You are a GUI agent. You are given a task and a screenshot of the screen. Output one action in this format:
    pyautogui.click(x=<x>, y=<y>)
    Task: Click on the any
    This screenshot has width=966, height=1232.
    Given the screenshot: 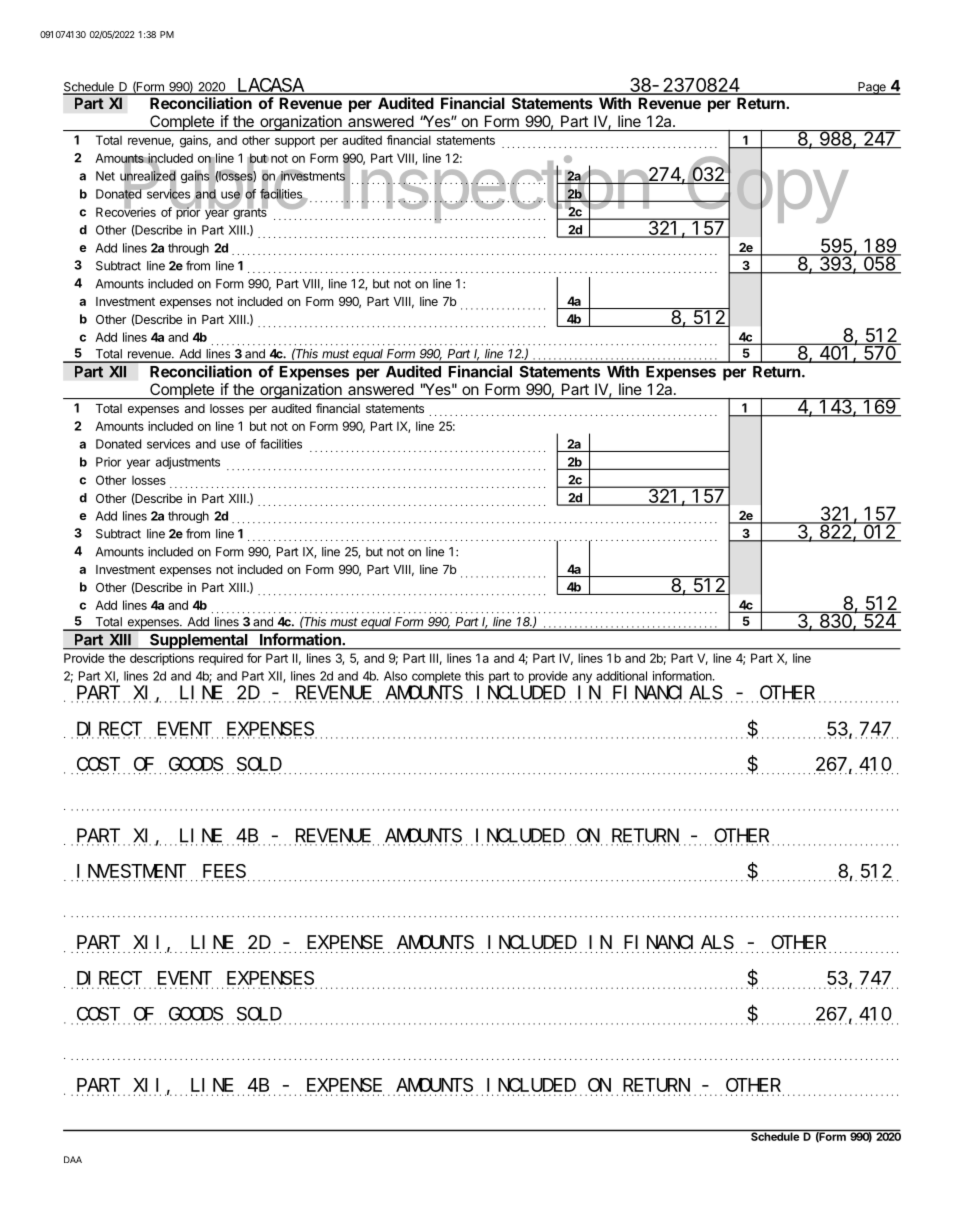 What is the action you would take?
    pyautogui.click(x=582, y=679)
